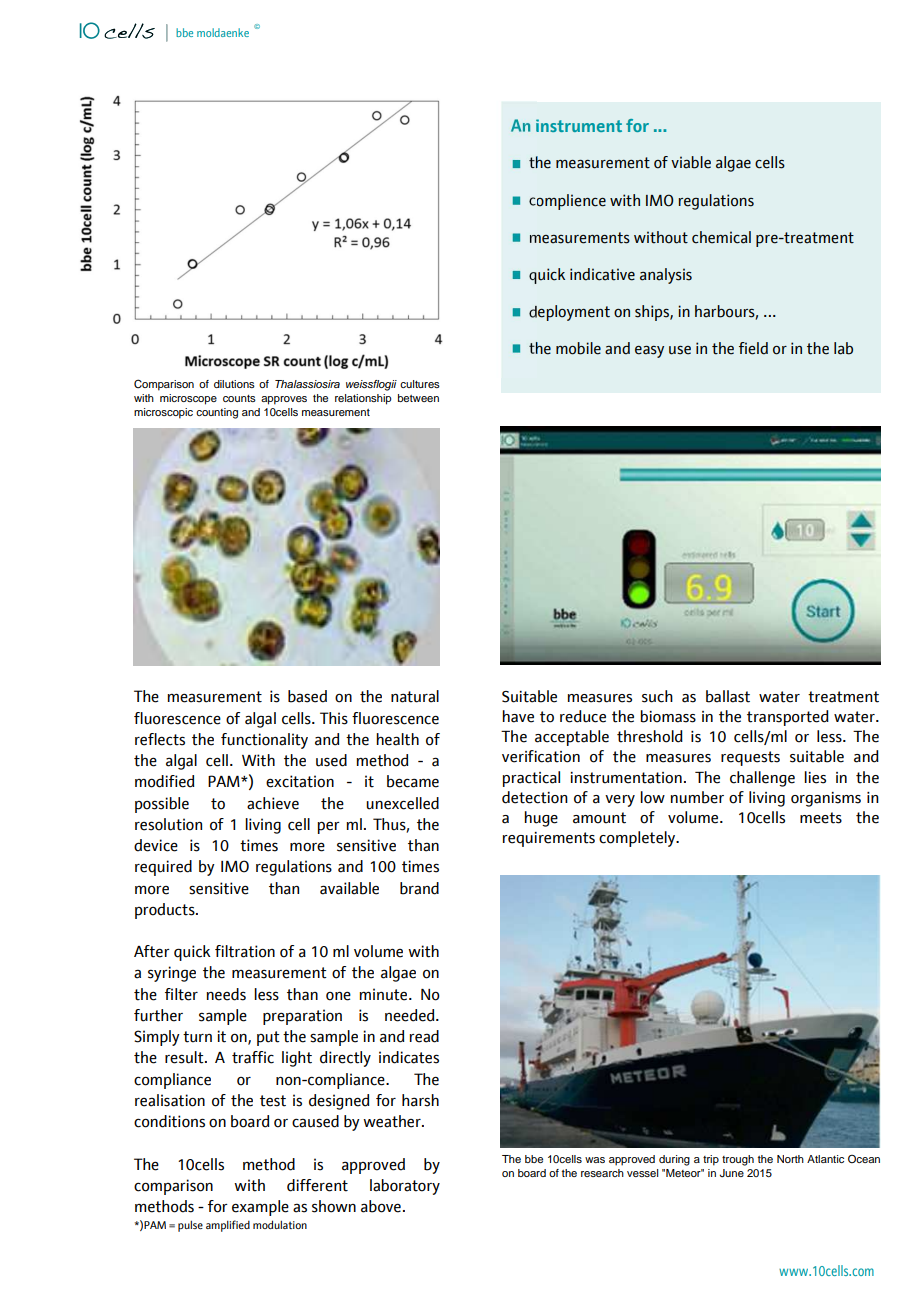  I want to click on was, so click(595, 1160).
